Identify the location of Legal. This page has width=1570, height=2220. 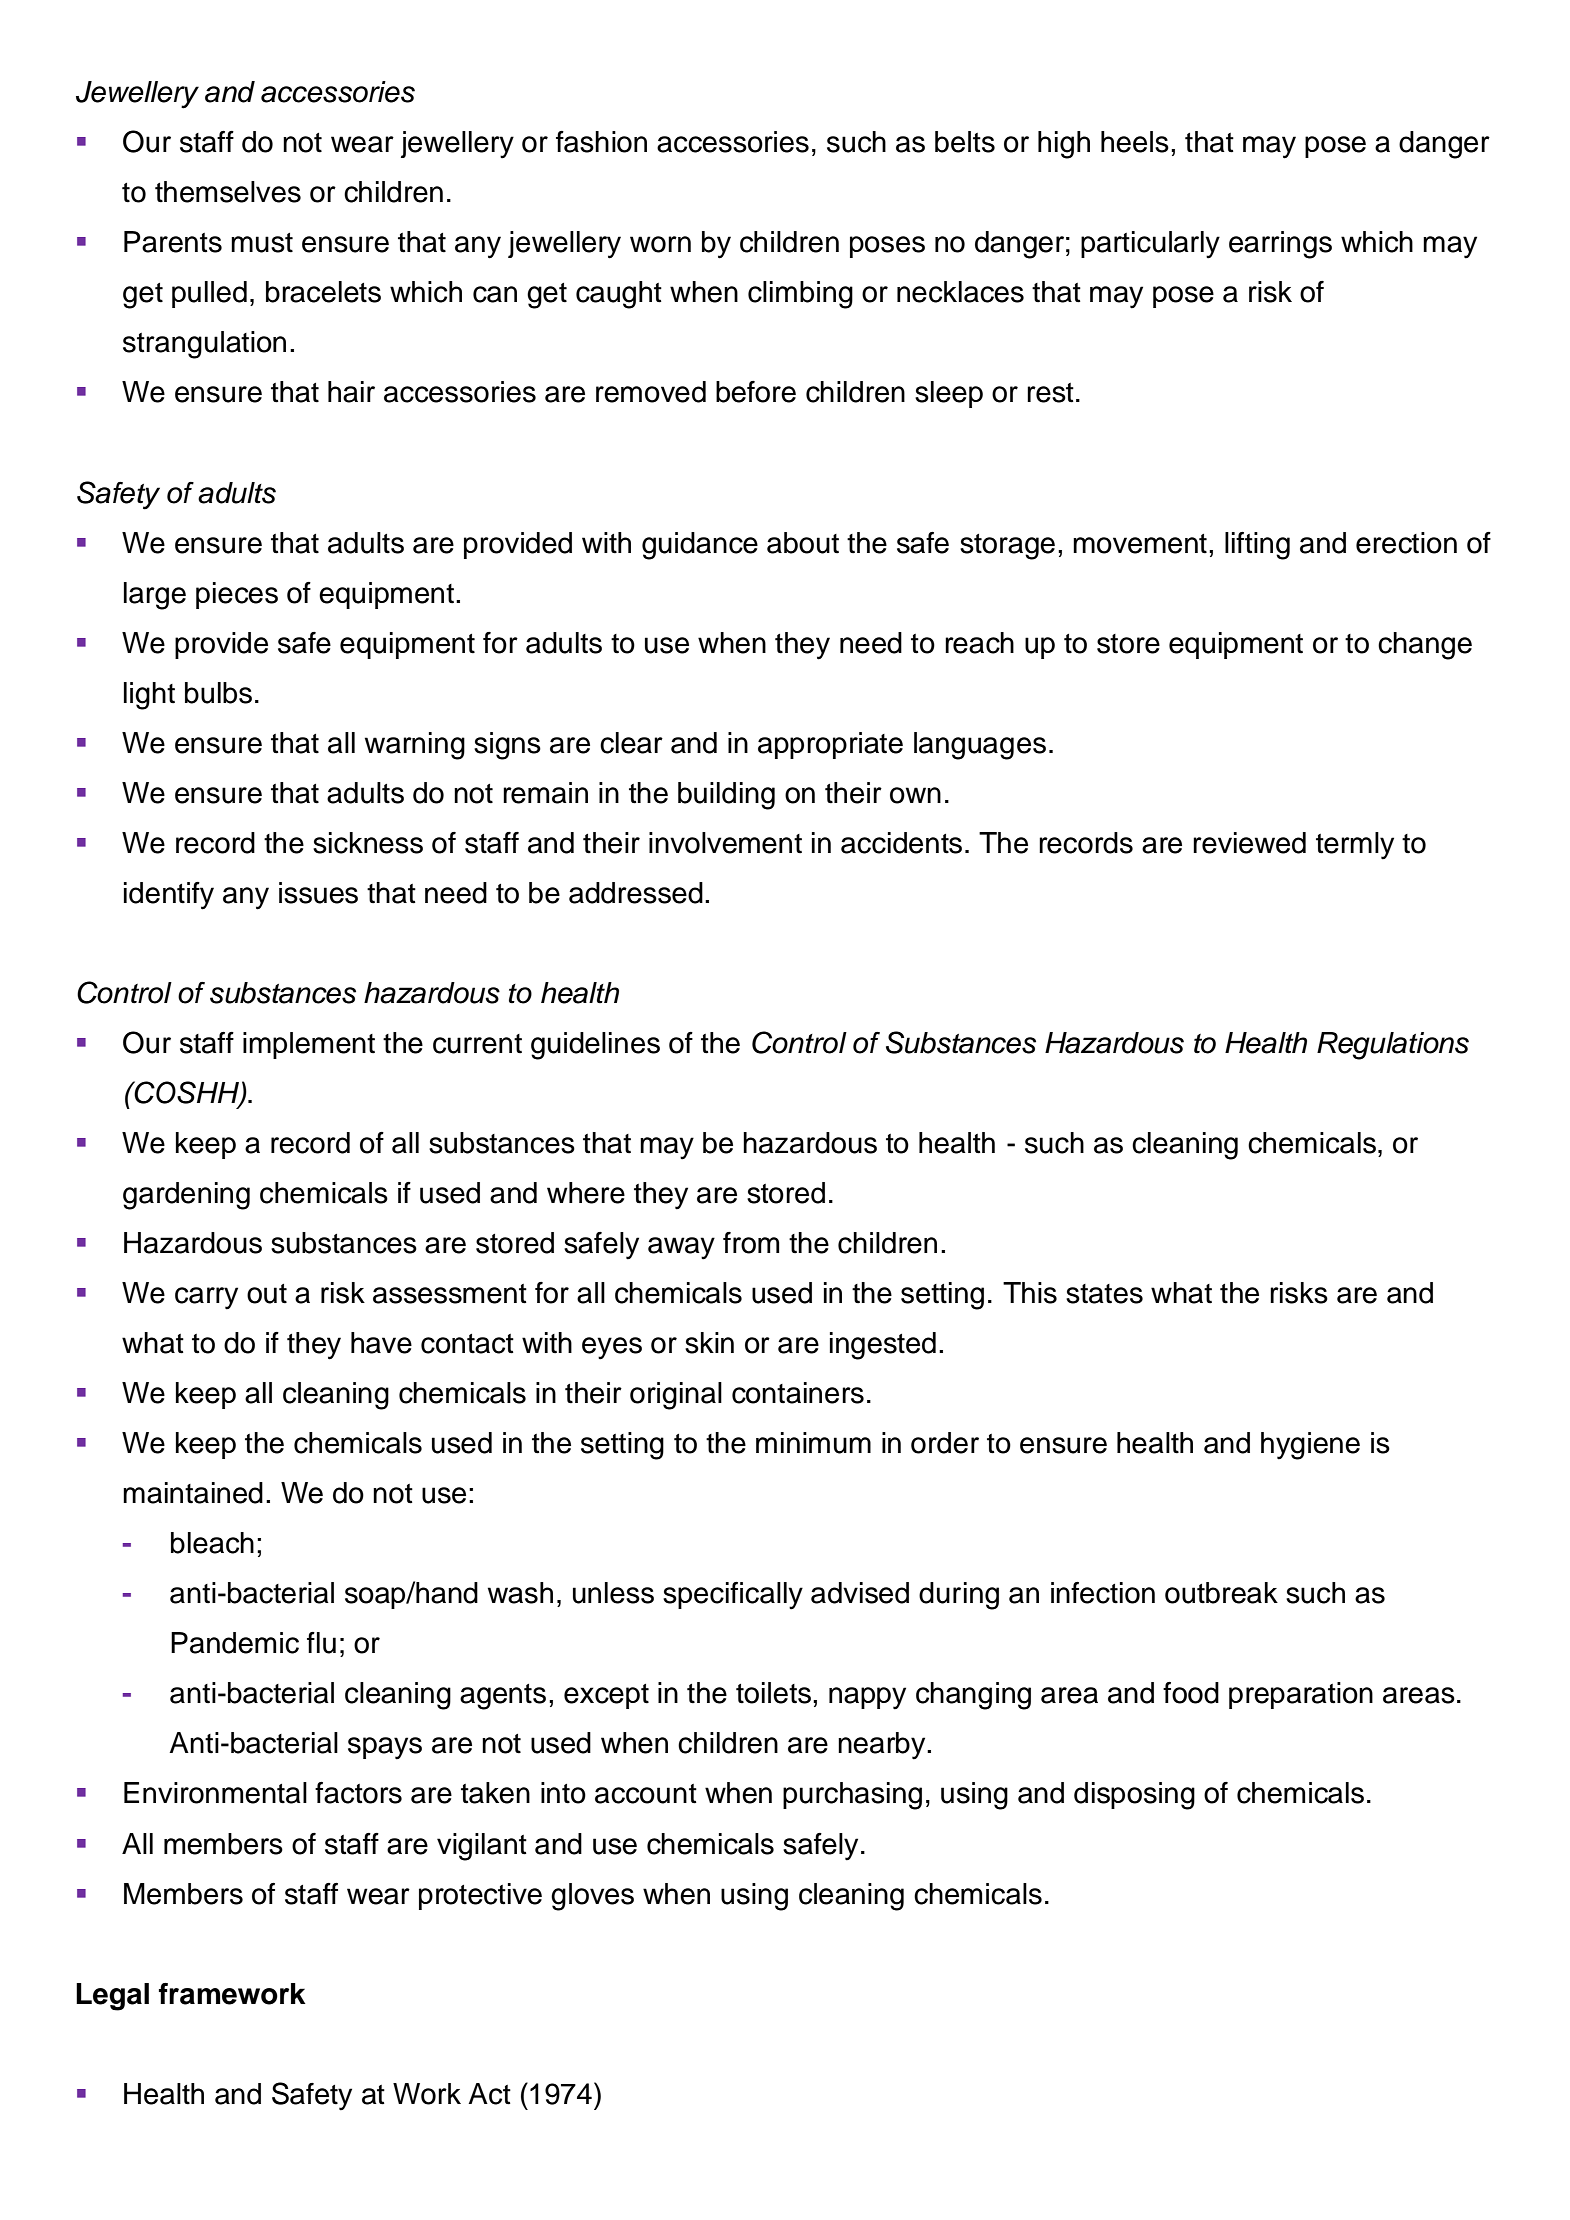
(112, 1997).
